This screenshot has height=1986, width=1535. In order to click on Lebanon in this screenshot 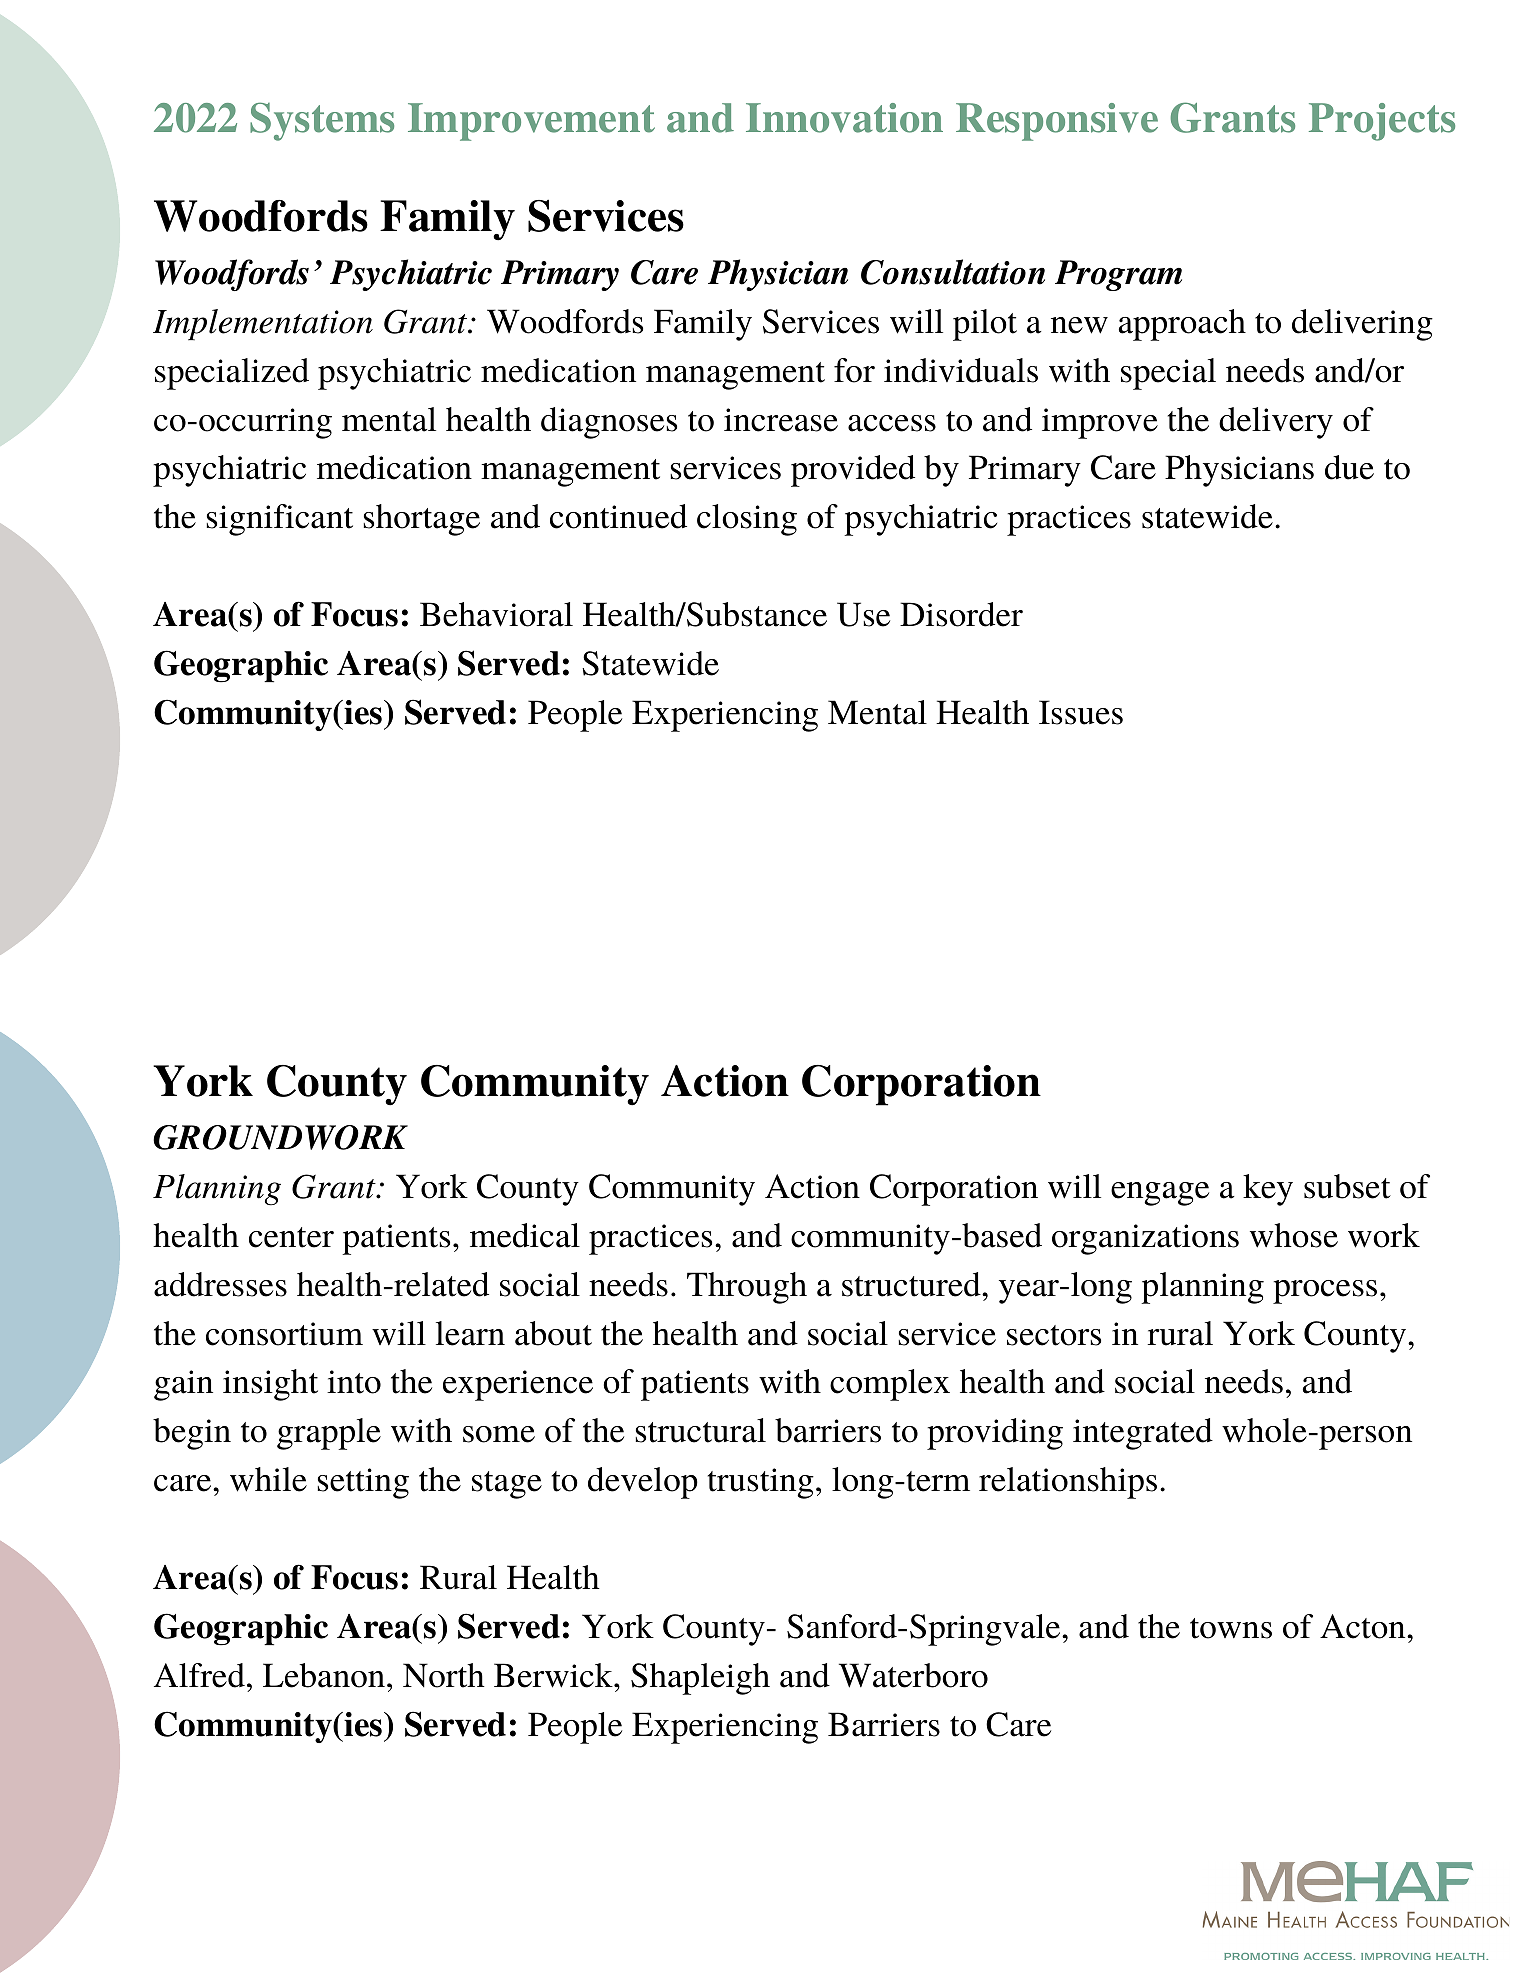, I will do `click(324, 1675)`.
